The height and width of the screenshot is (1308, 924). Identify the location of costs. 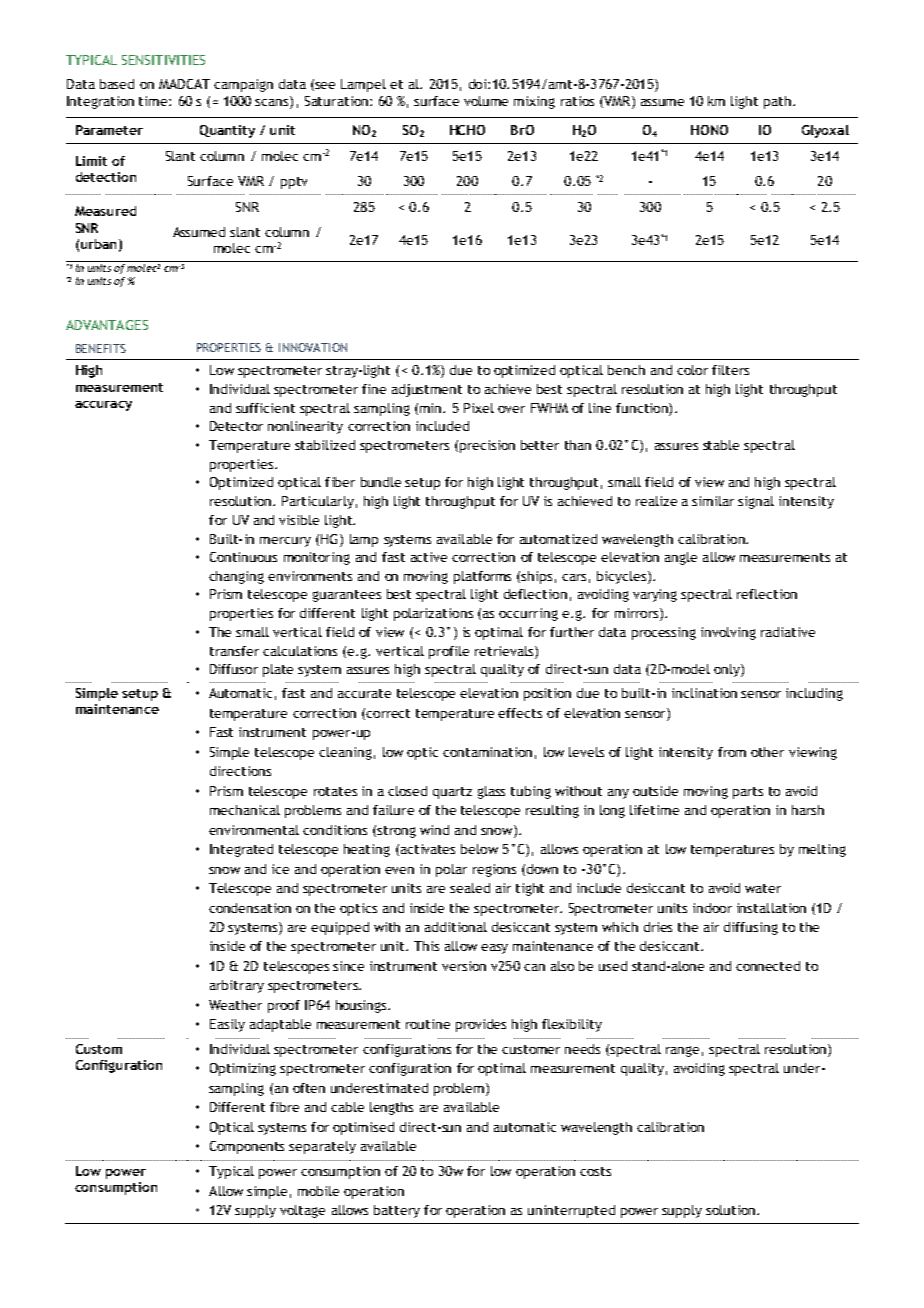
(595, 1171).
